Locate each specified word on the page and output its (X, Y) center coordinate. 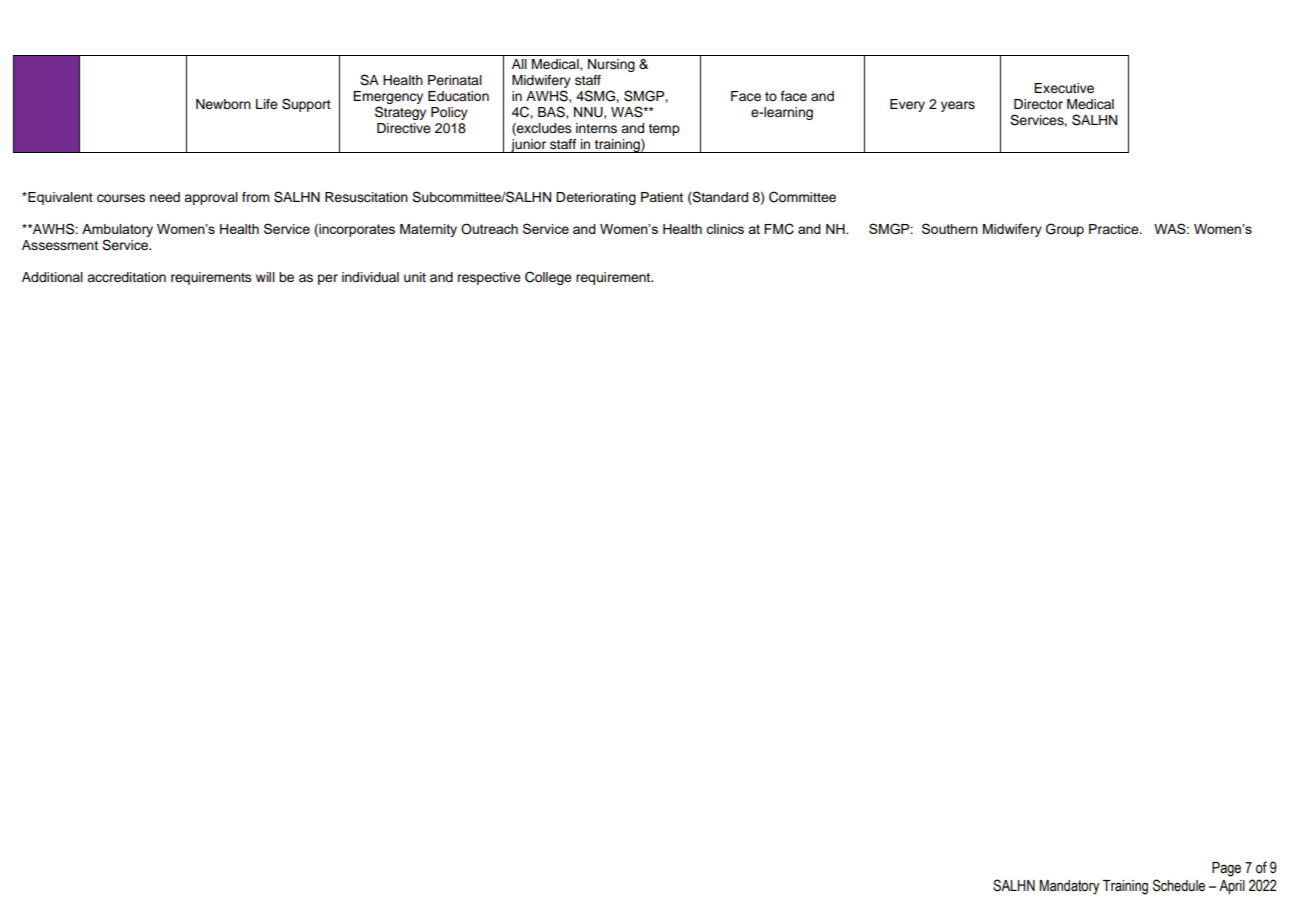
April (1232, 887)
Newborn (223, 104)
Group (1065, 230)
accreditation (126, 277)
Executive (1064, 88)
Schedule (1179, 885)
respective (489, 278)
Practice (1115, 229)
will (265, 277)
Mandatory (1070, 887)
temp (664, 130)
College (548, 278)
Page (1226, 869)
